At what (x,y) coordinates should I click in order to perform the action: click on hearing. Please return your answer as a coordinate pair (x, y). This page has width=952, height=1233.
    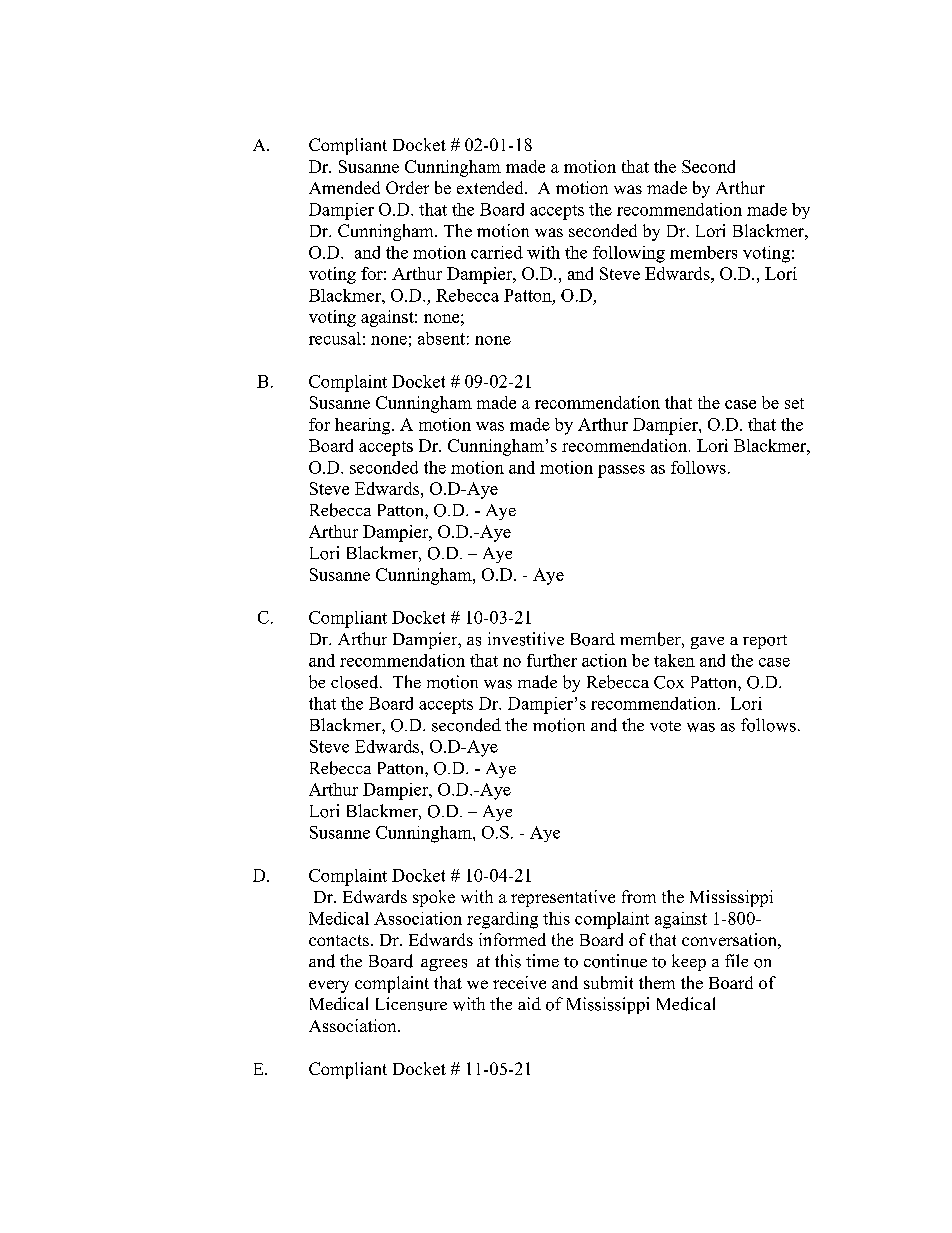
    Looking at the image, I should click on (364, 426).
